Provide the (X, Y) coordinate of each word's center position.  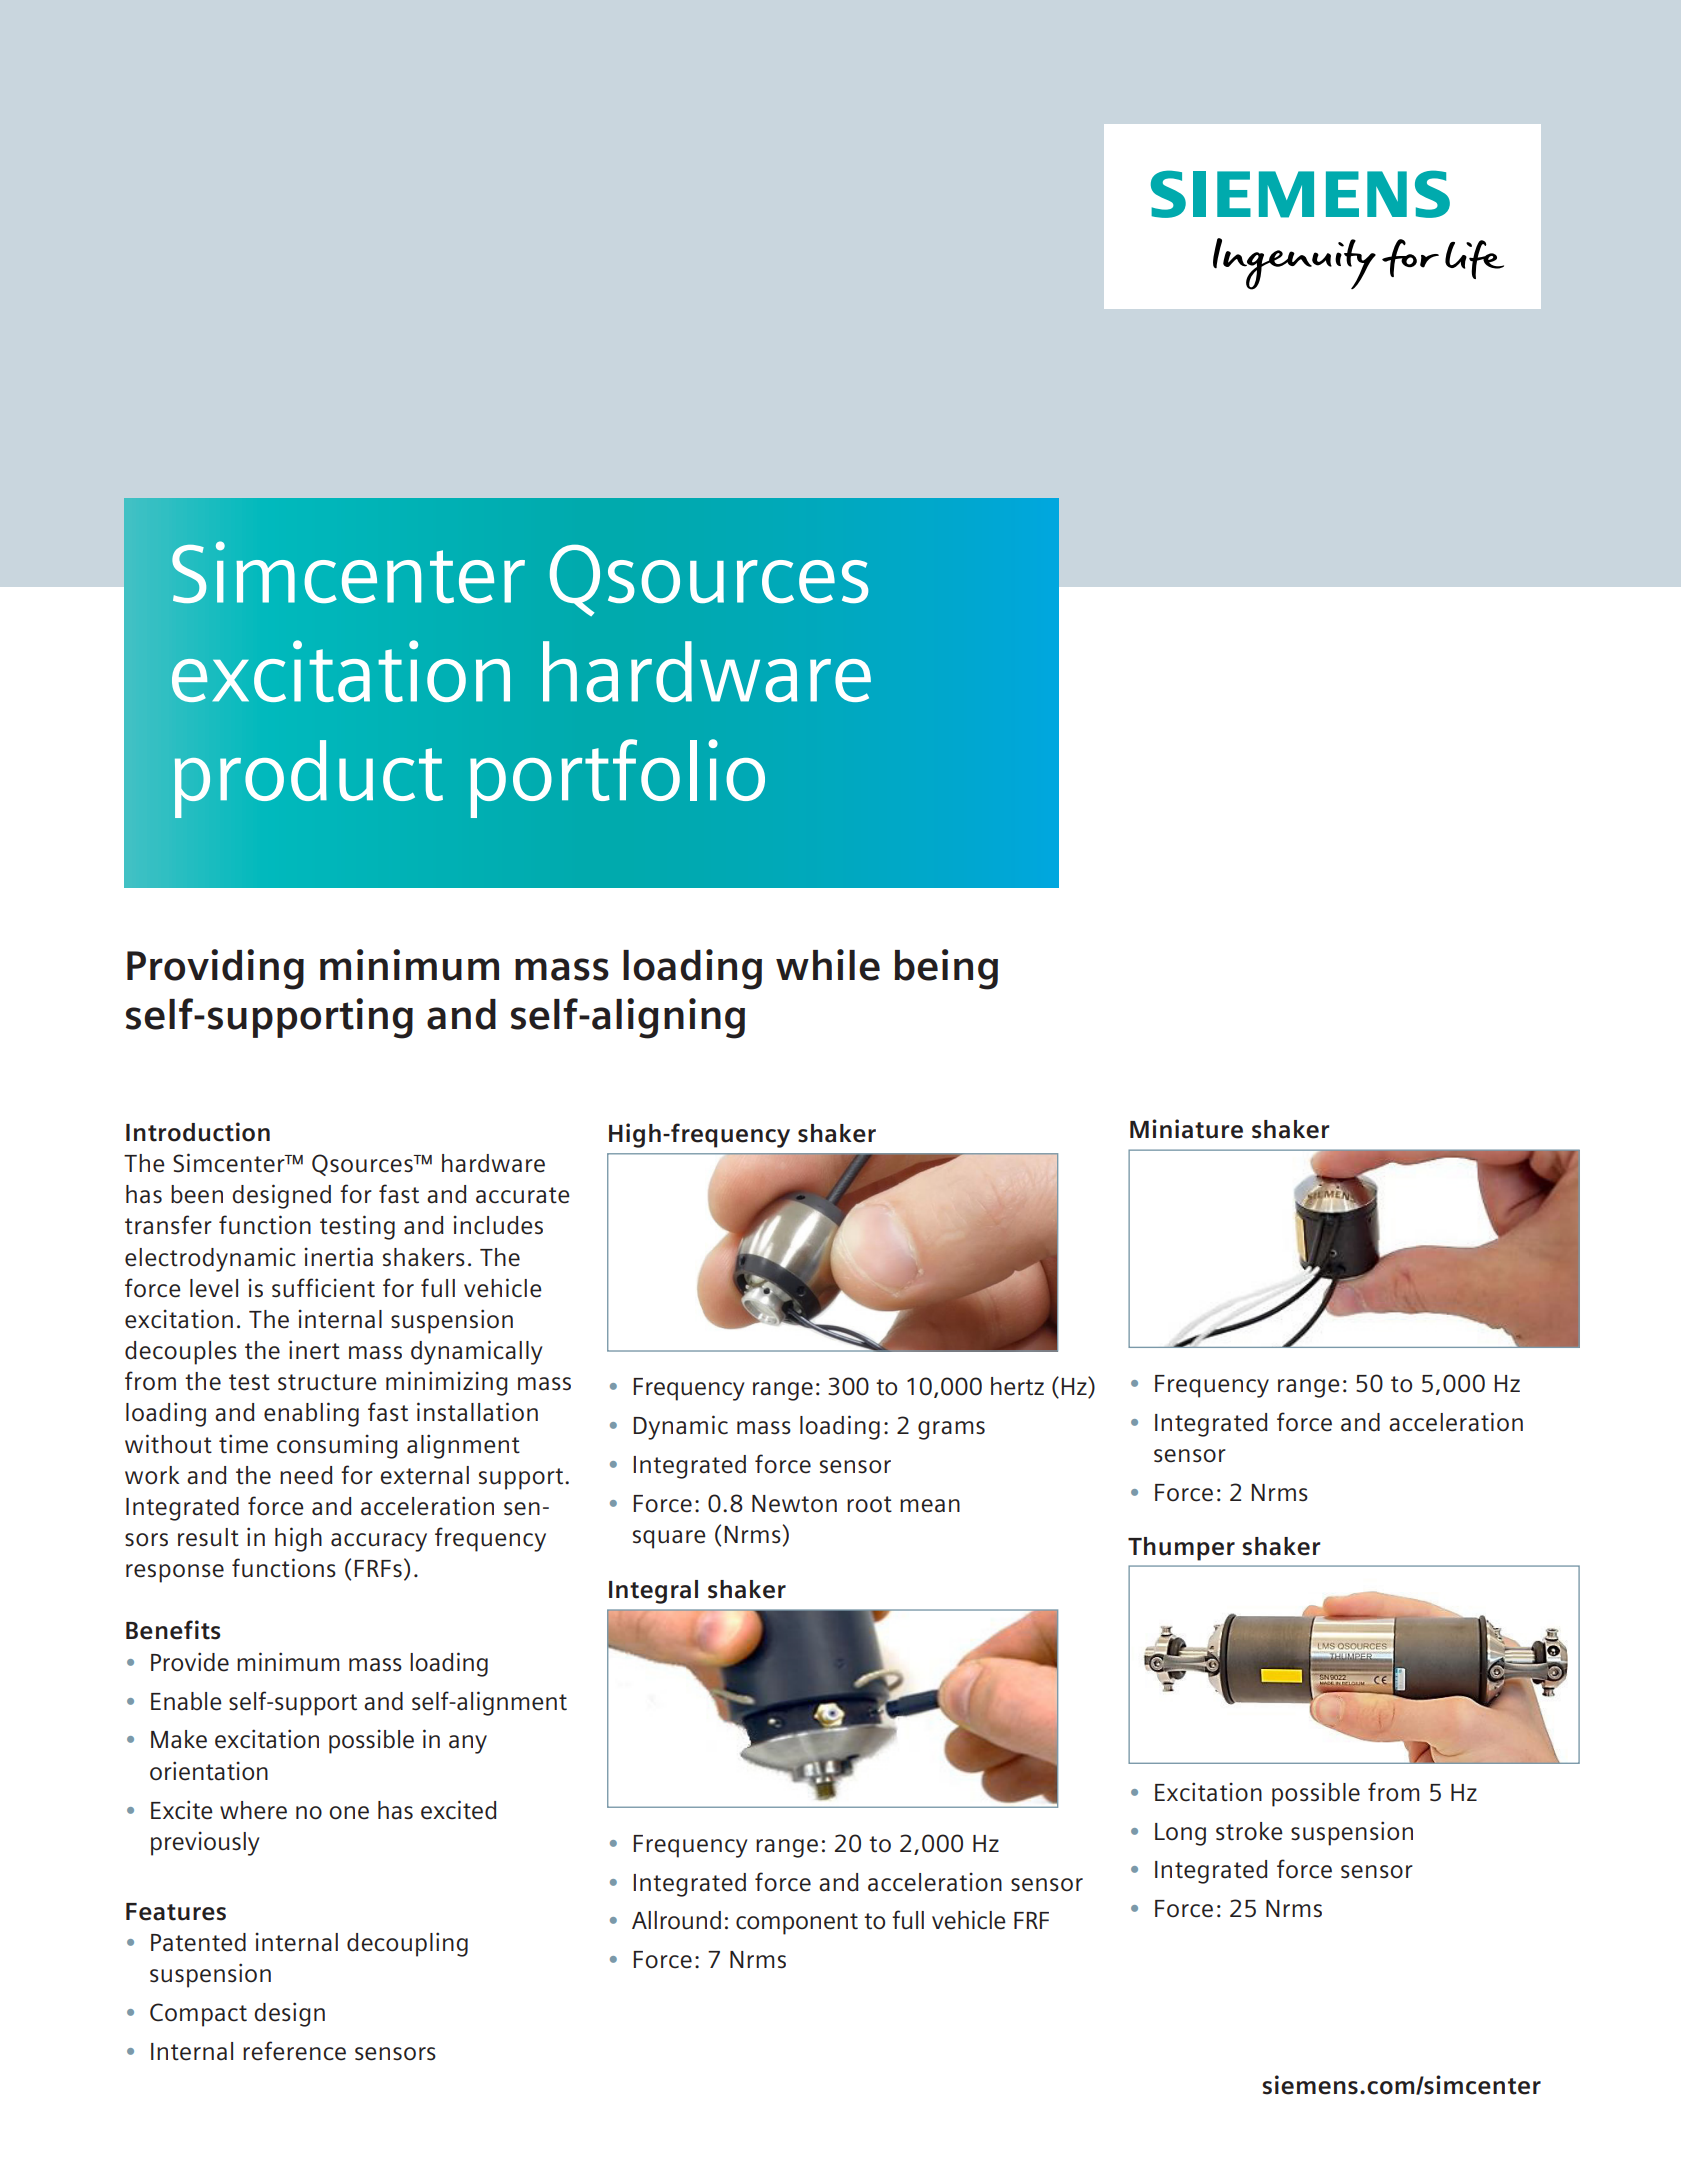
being (946, 969)
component (797, 1924)
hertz (1017, 1386)
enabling (311, 1414)
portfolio (617, 778)
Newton (794, 1504)
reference (294, 2051)
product (309, 779)
